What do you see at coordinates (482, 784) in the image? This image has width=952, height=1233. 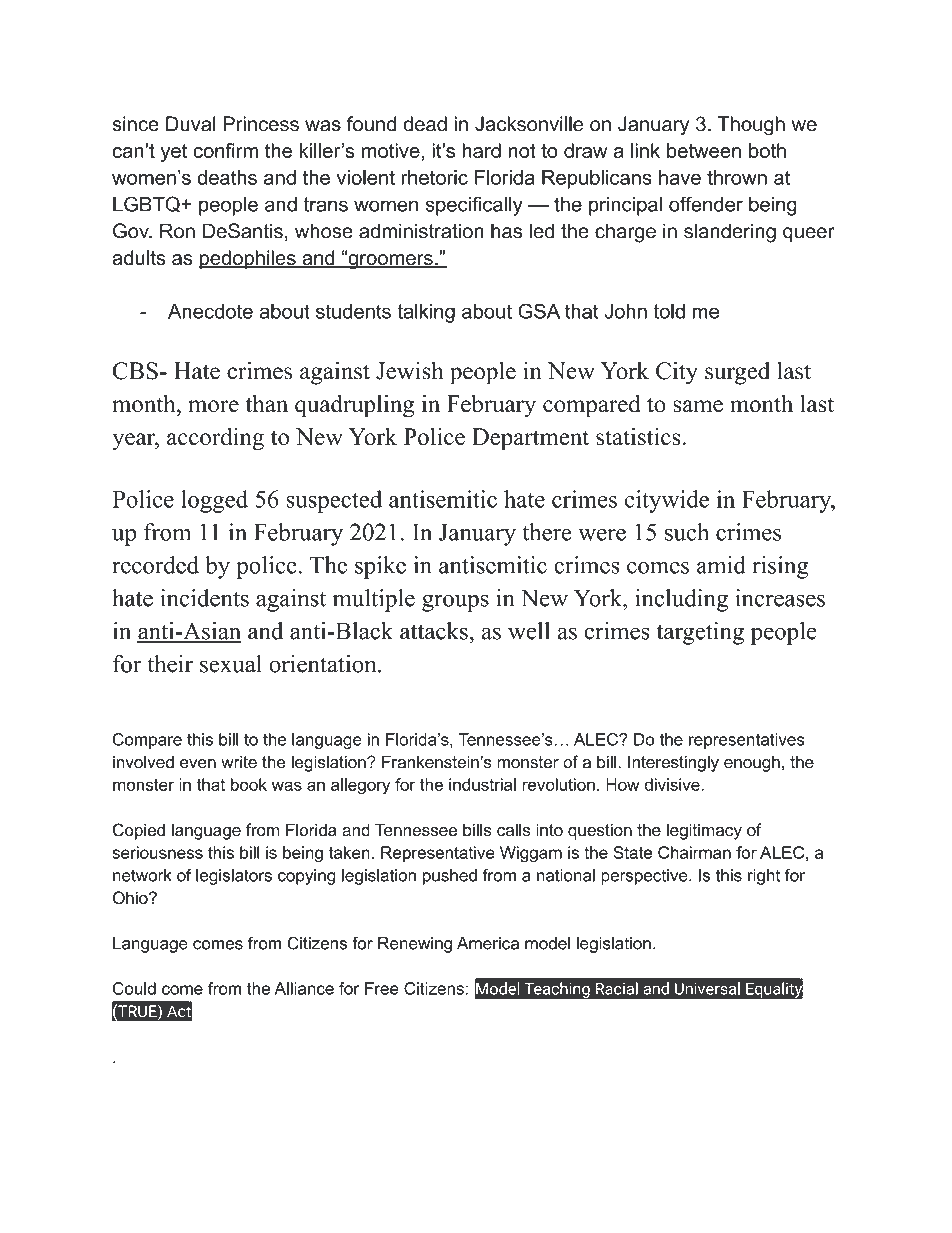 I see `industrial` at bounding box center [482, 784].
